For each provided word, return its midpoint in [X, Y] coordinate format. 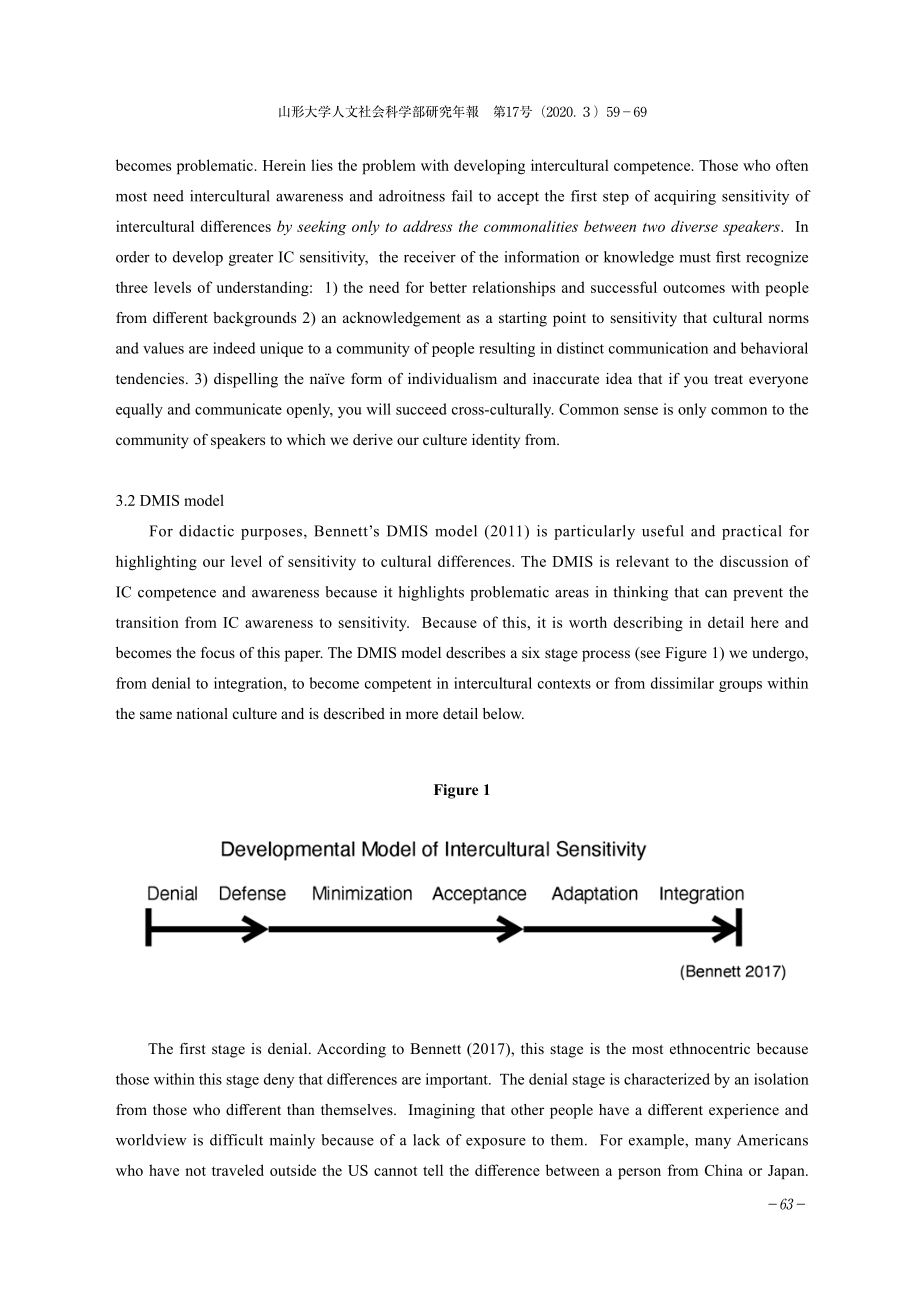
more [422, 715]
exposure [496, 1143]
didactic [206, 531]
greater [251, 259]
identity [496, 441]
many [713, 1143]
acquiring [685, 197]
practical [752, 532]
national [202, 713]
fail [461, 196]
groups [740, 686]
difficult [236, 1140]
